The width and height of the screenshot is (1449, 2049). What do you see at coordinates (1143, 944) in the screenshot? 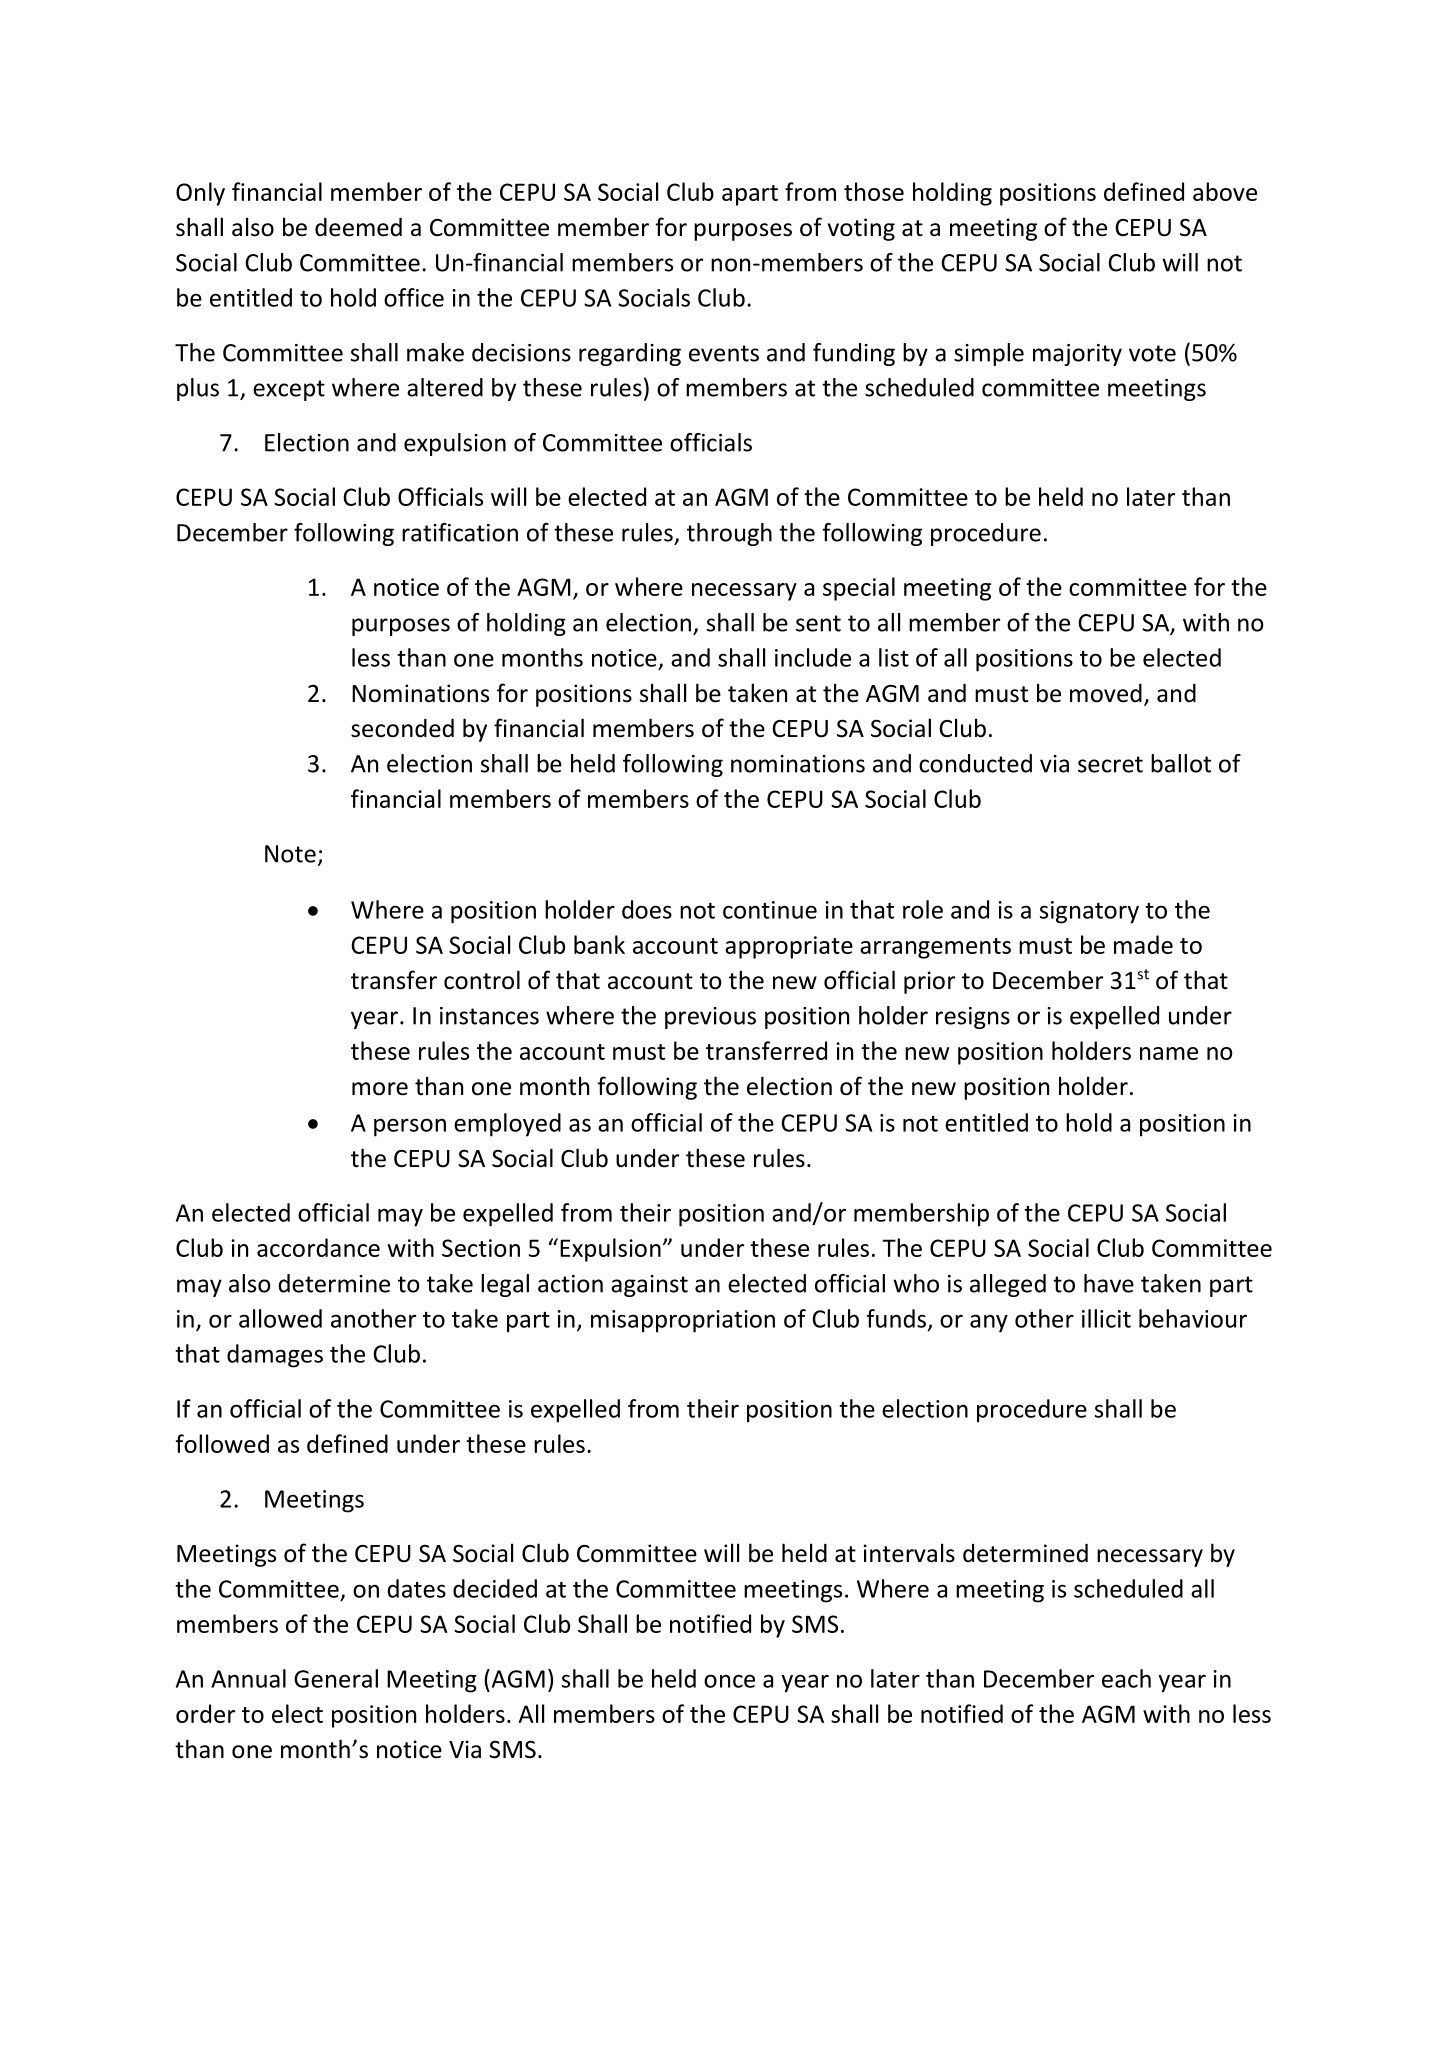
I see `made` at bounding box center [1143, 944].
